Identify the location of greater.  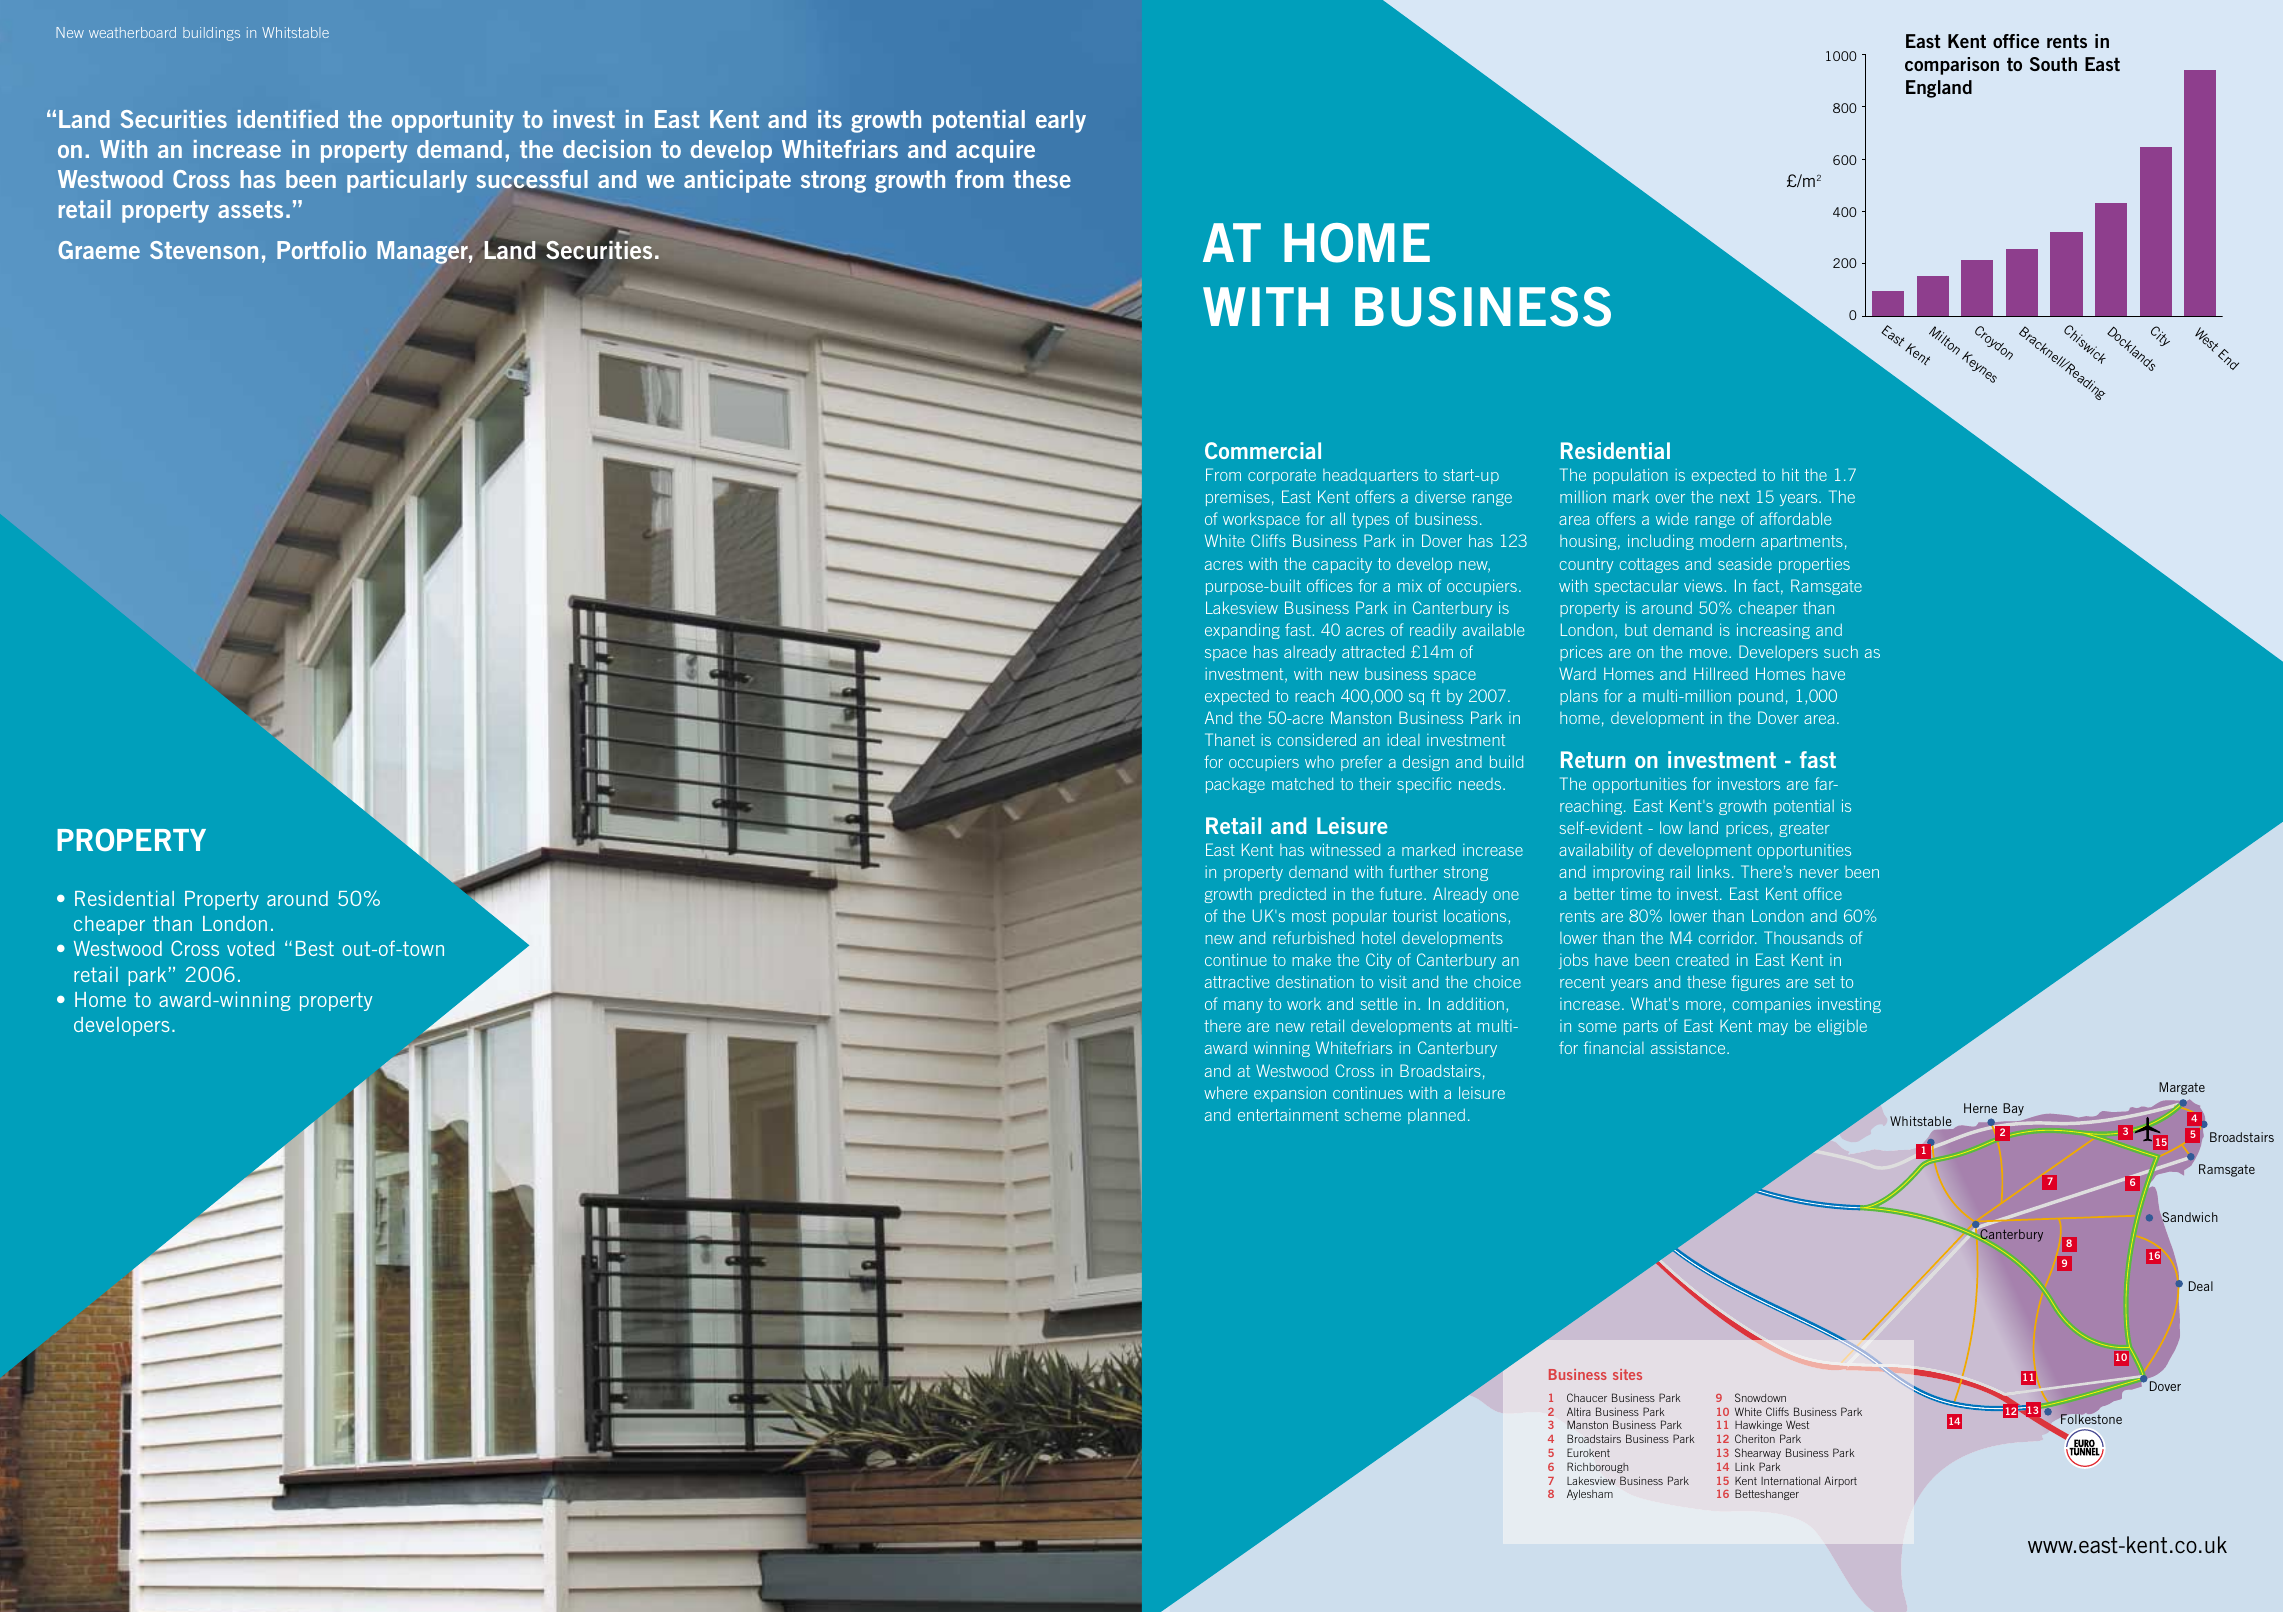
(1804, 829).
